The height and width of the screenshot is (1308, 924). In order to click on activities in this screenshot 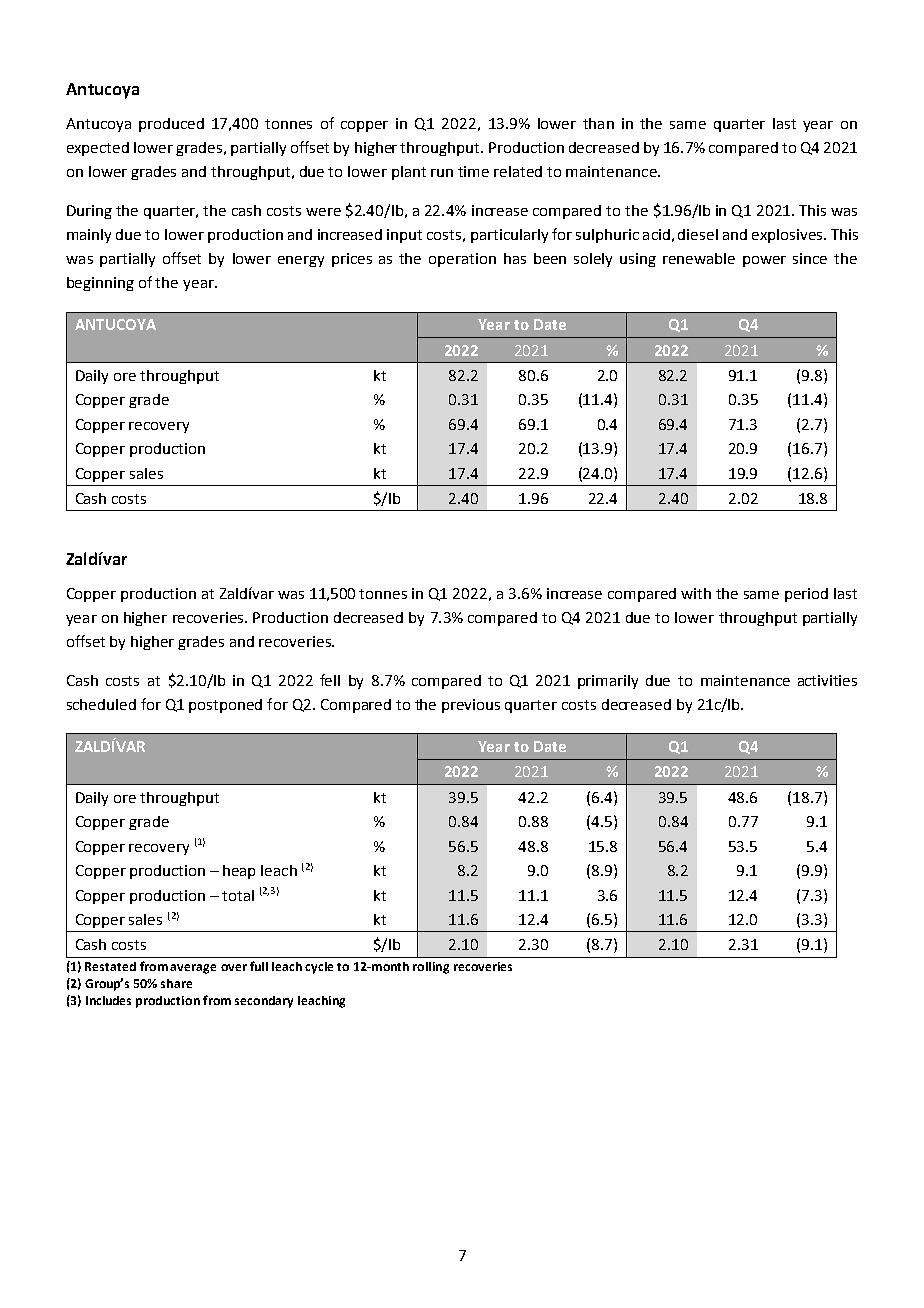, I will do `click(827, 680)`.
